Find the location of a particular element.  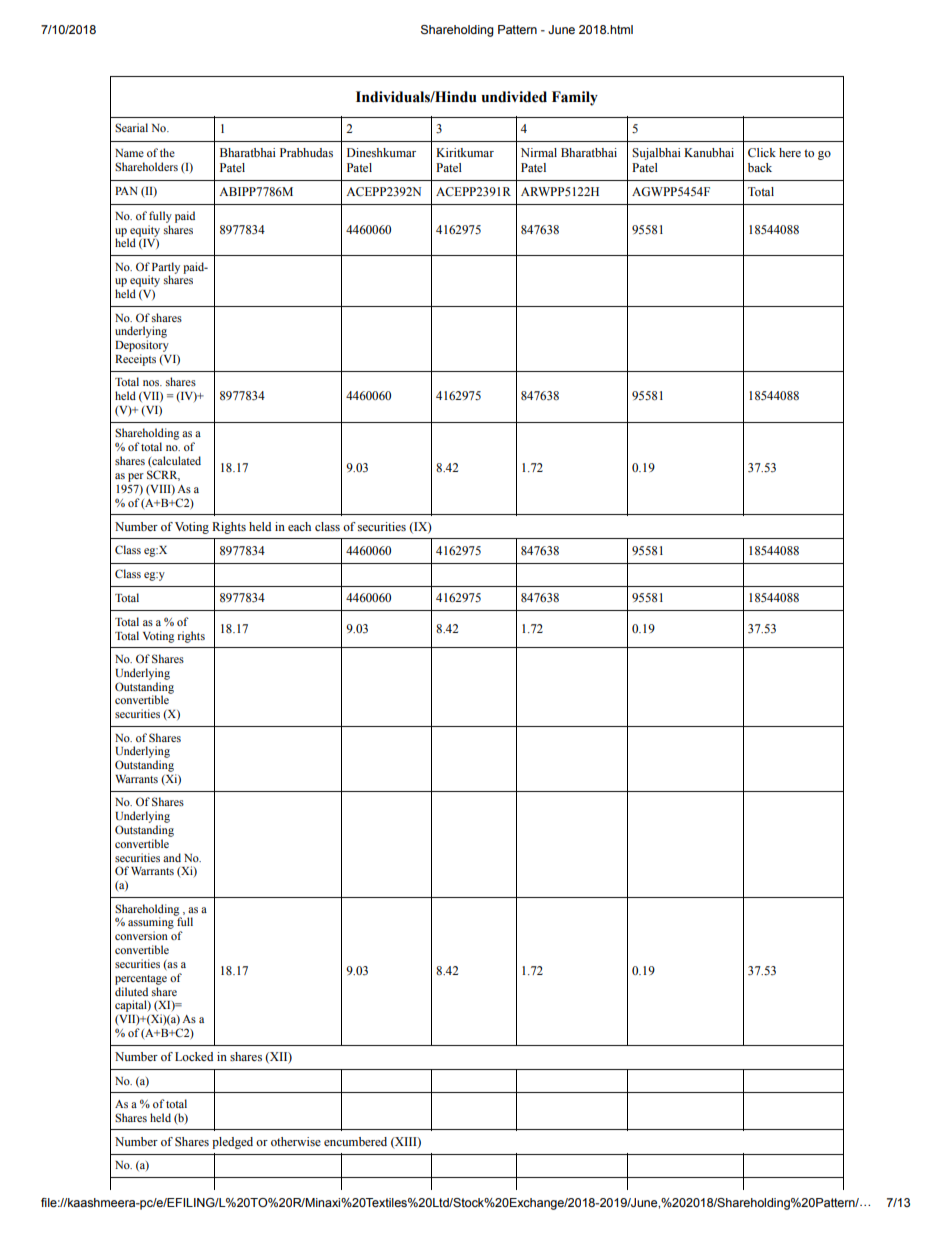

nos is located at coordinates (152, 383).
